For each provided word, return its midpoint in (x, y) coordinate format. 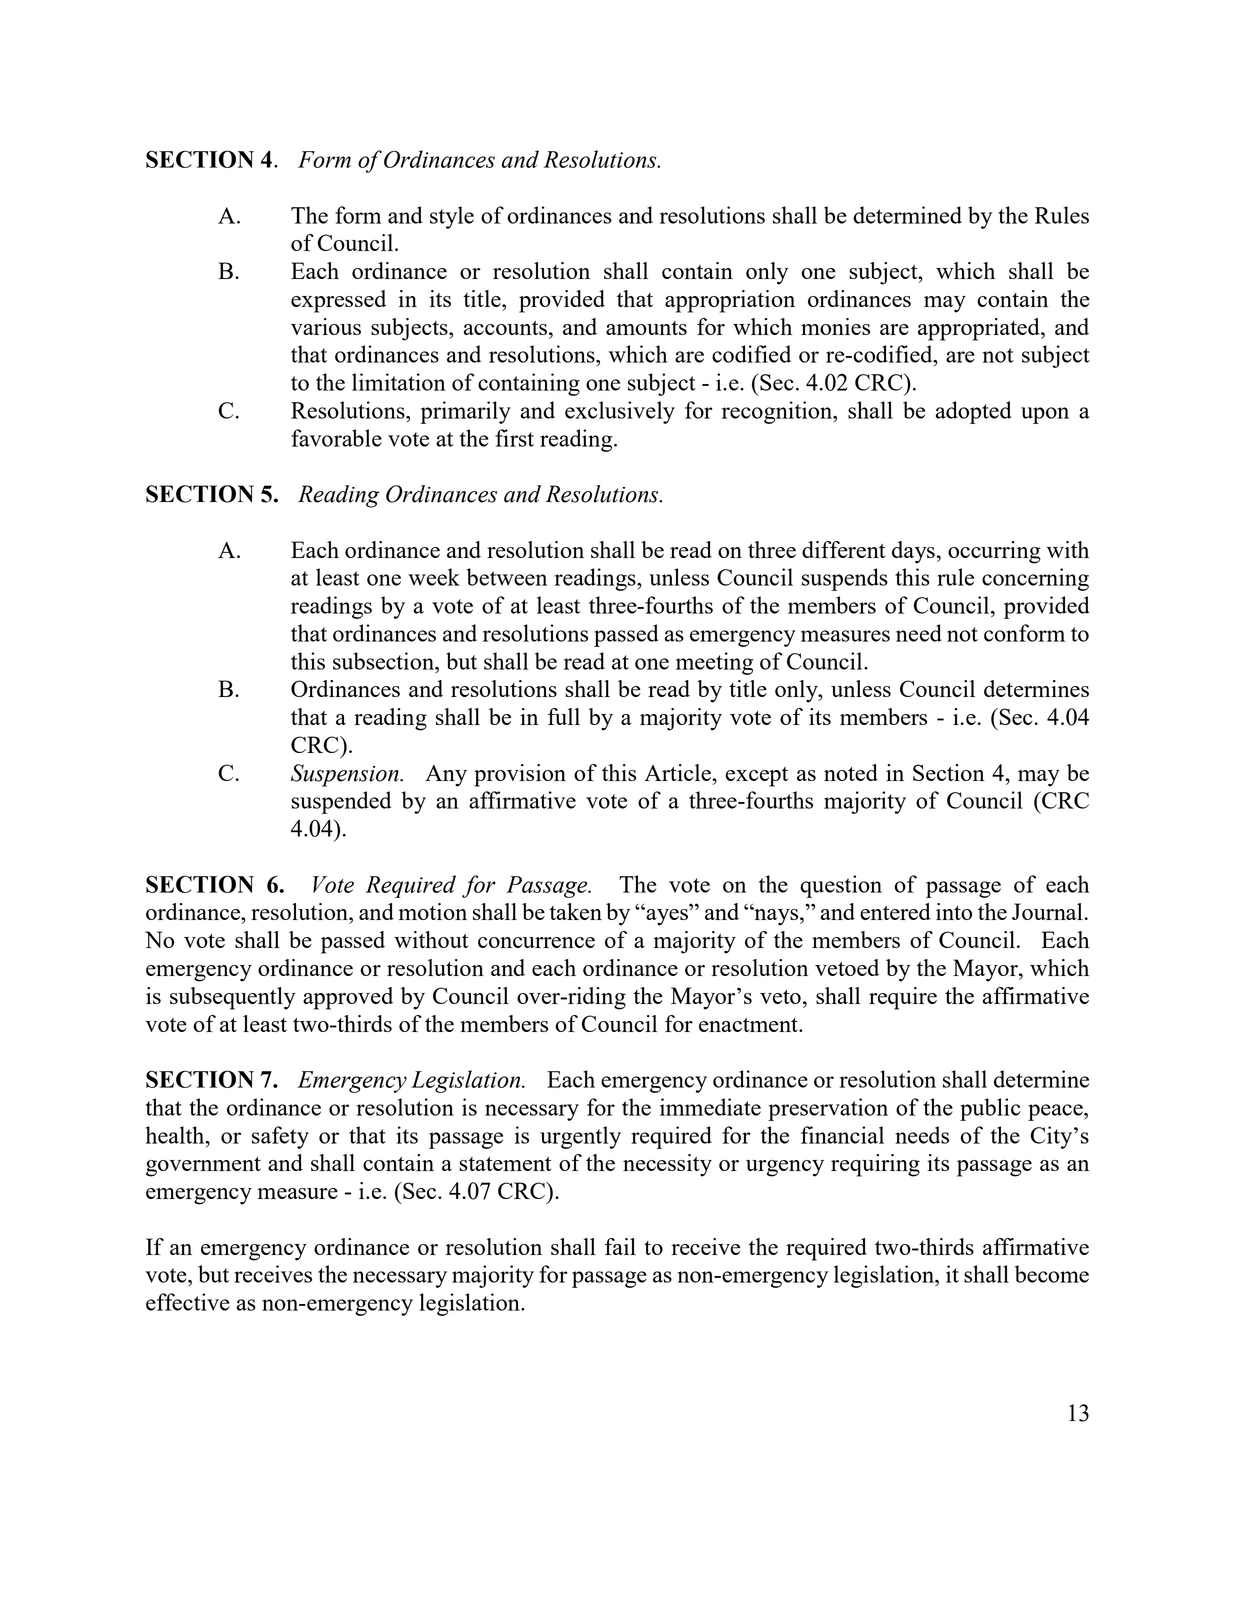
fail (620, 1246)
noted (851, 772)
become (1052, 1274)
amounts (646, 328)
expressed (338, 301)
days (913, 552)
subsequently (233, 998)
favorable (336, 438)
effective (187, 1302)
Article (678, 772)
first (514, 438)
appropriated (980, 329)
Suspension (346, 775)
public (990, 1109)
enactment (749, 1025)
